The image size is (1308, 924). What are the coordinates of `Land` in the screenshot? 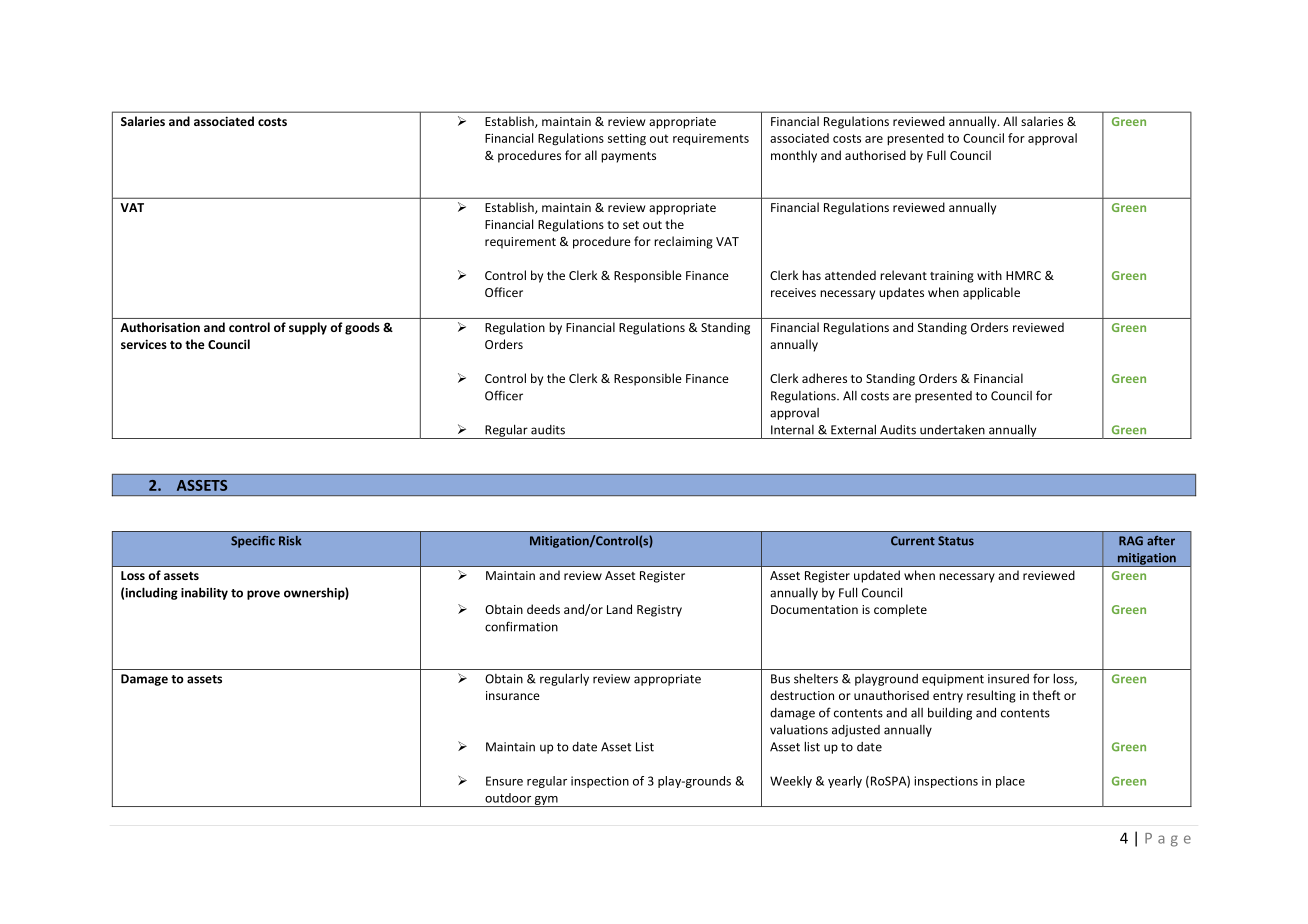 It's located at (619, 609).
